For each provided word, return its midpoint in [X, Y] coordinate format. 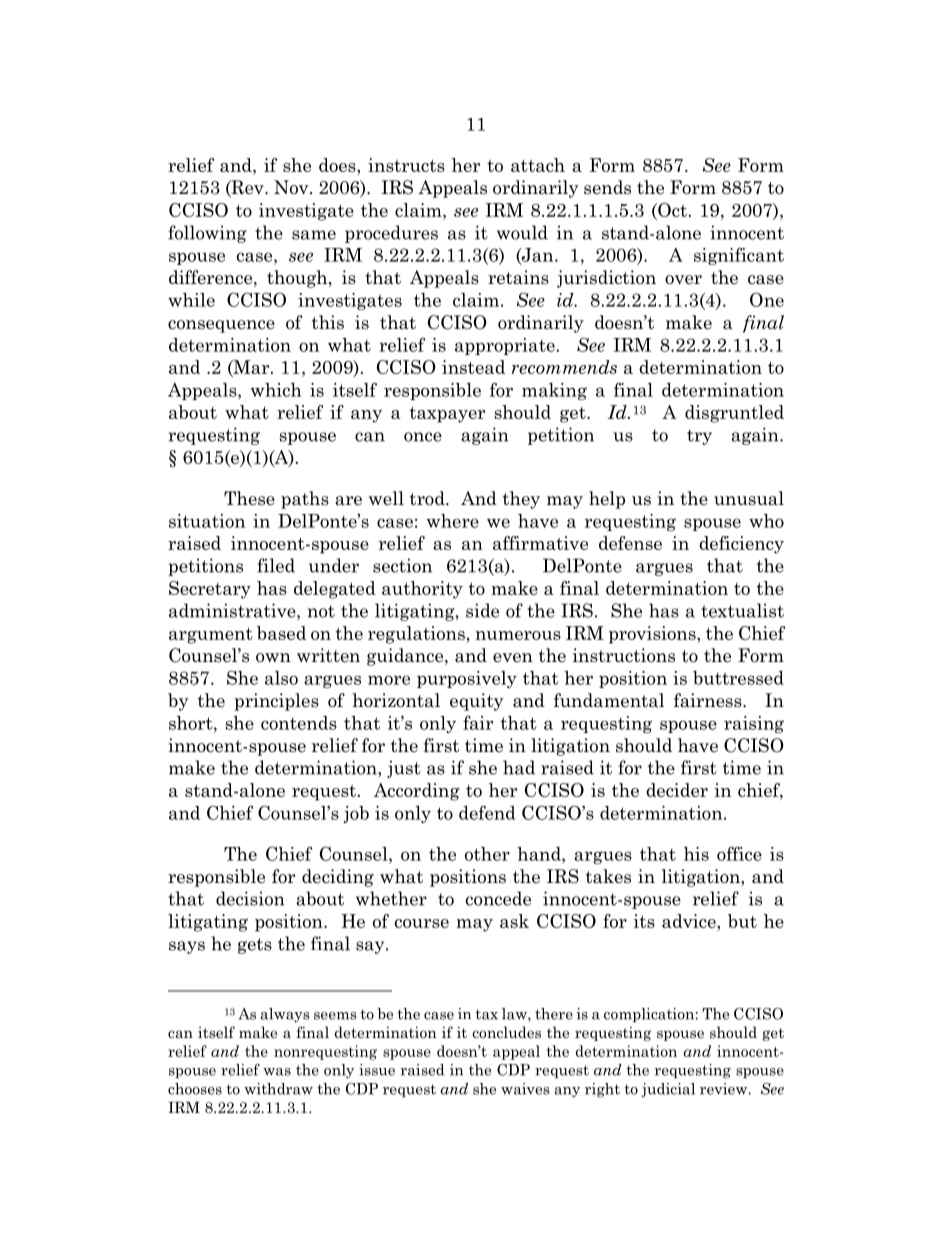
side [482, 610]
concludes [506, 1032]
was [277, 1072]
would [522, 232]
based [281, 633]
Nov [292, 187]
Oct [671, 210]
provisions [653, 635]
